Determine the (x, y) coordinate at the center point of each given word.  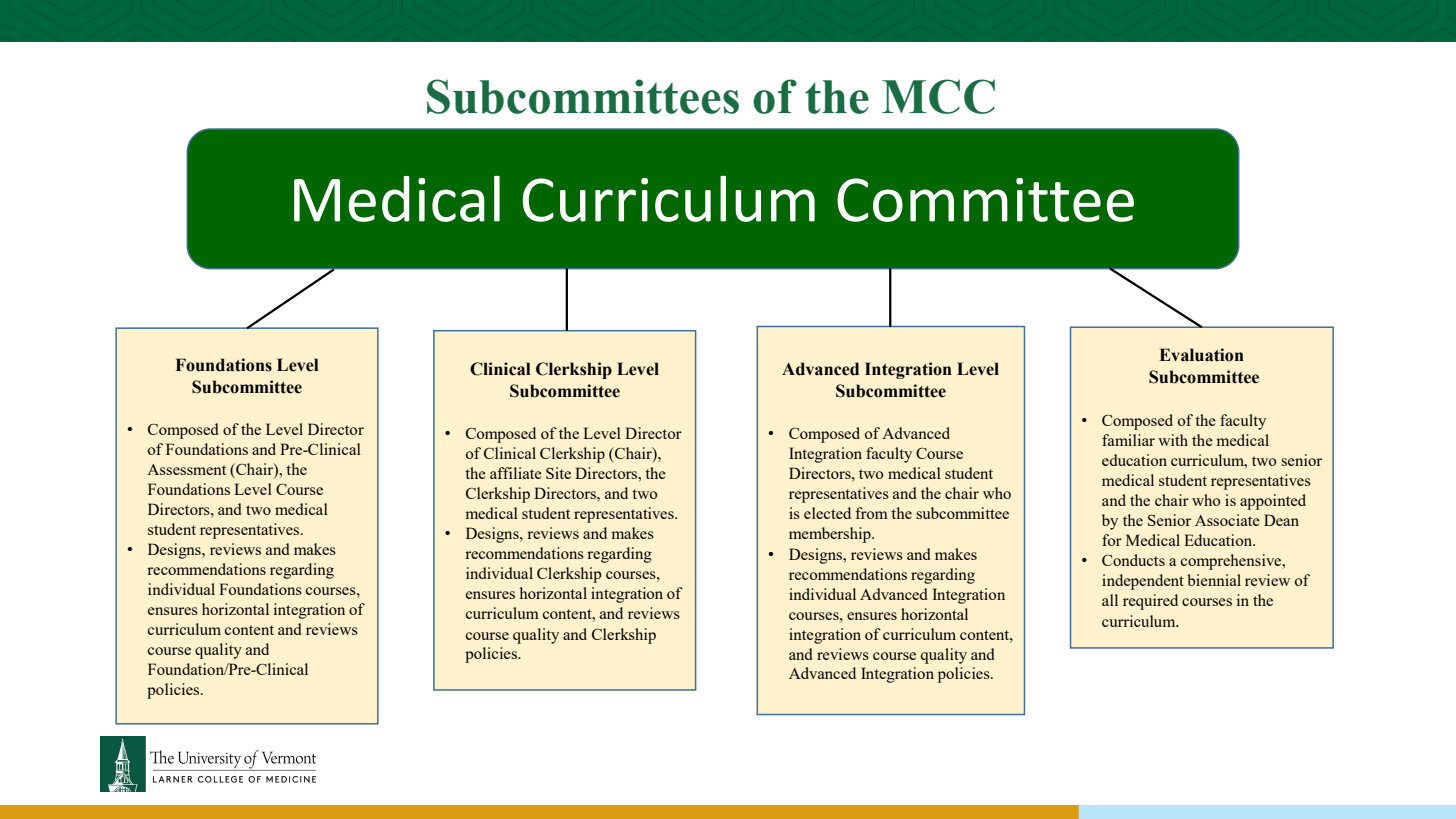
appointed (1273, 502)
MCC (938, 96)
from (871, 513)
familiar (1128, 440)
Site (558, 473)
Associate (1227, 520)
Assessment (186, 469)
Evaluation (1201, 355)
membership (831, 535)
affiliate (516, 473)
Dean (1281, 520)
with (1173, 440)
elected (827, 513)
